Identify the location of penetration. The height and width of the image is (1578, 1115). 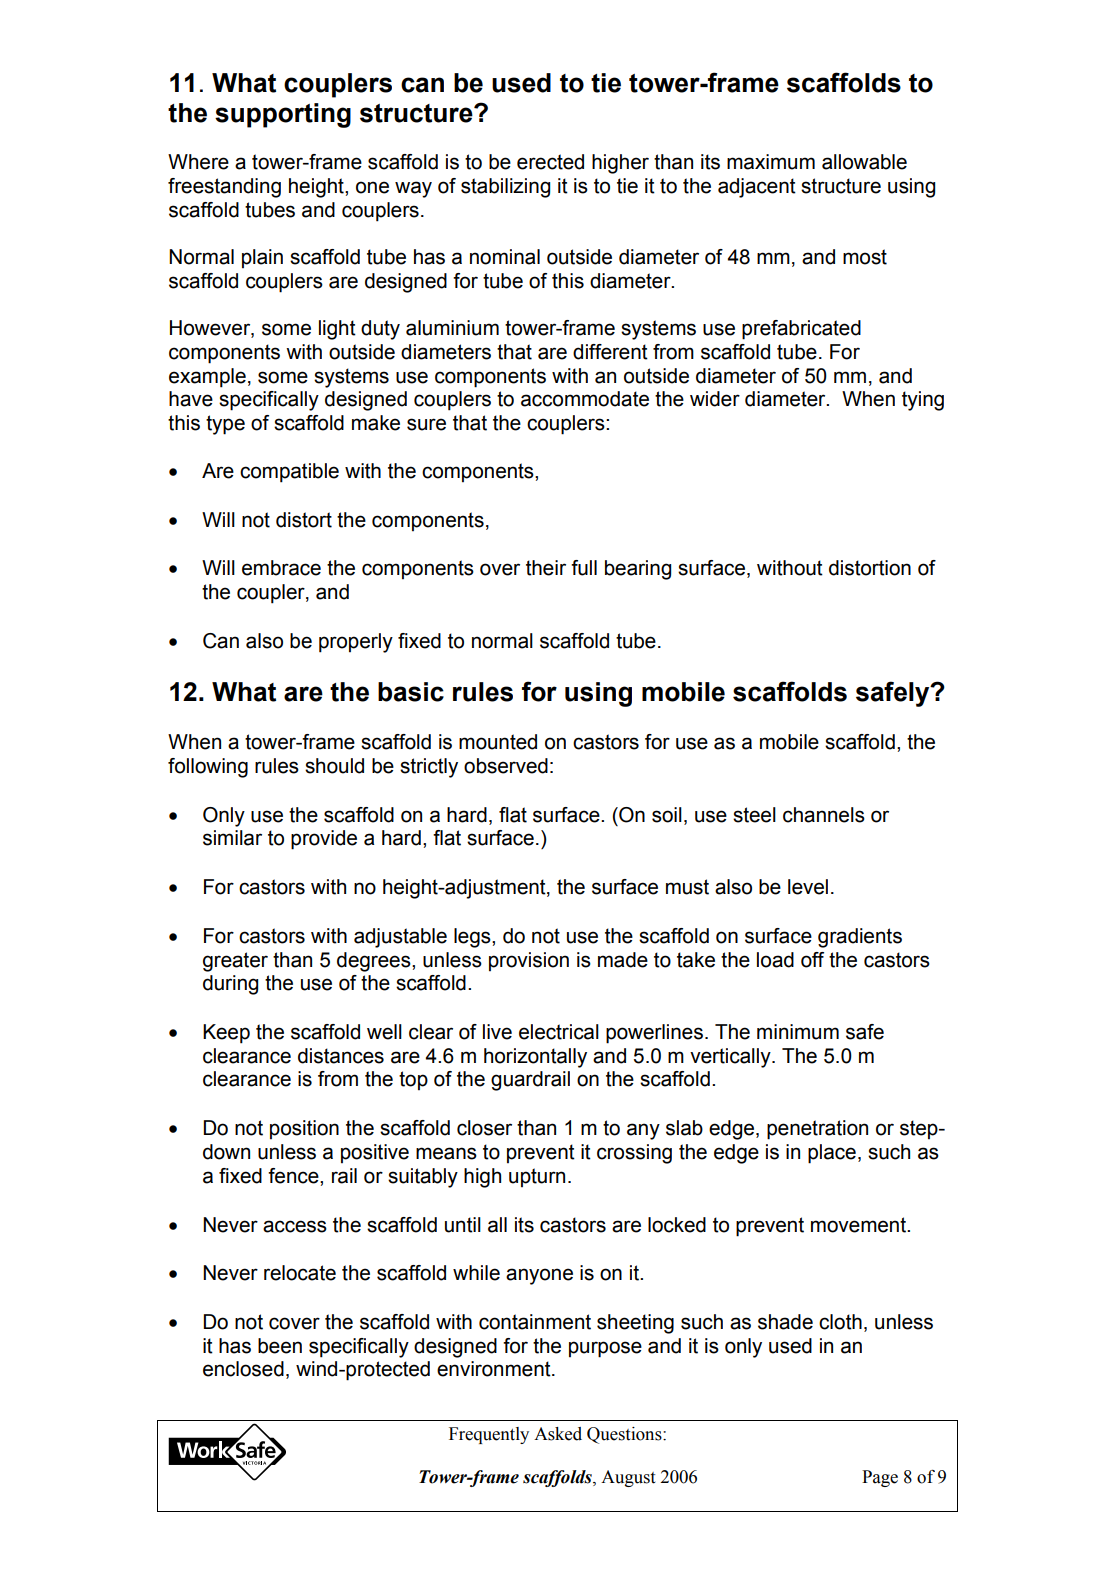
(817, 1130).
